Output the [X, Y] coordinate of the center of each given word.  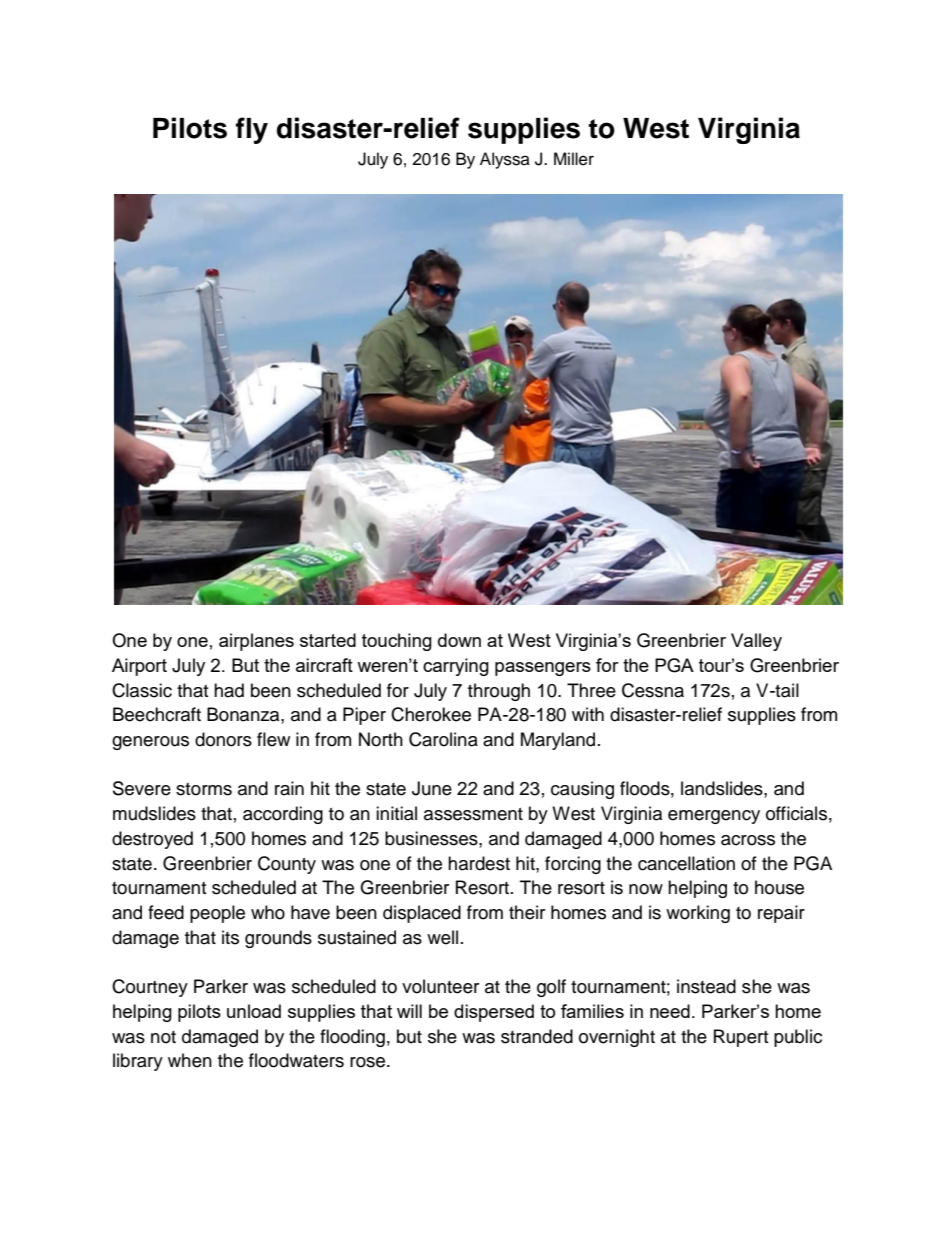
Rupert [741, 1038]
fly [252, 130]
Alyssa [505, 160]
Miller [574, 159]
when [190, 1060]
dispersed [494, 1013]
